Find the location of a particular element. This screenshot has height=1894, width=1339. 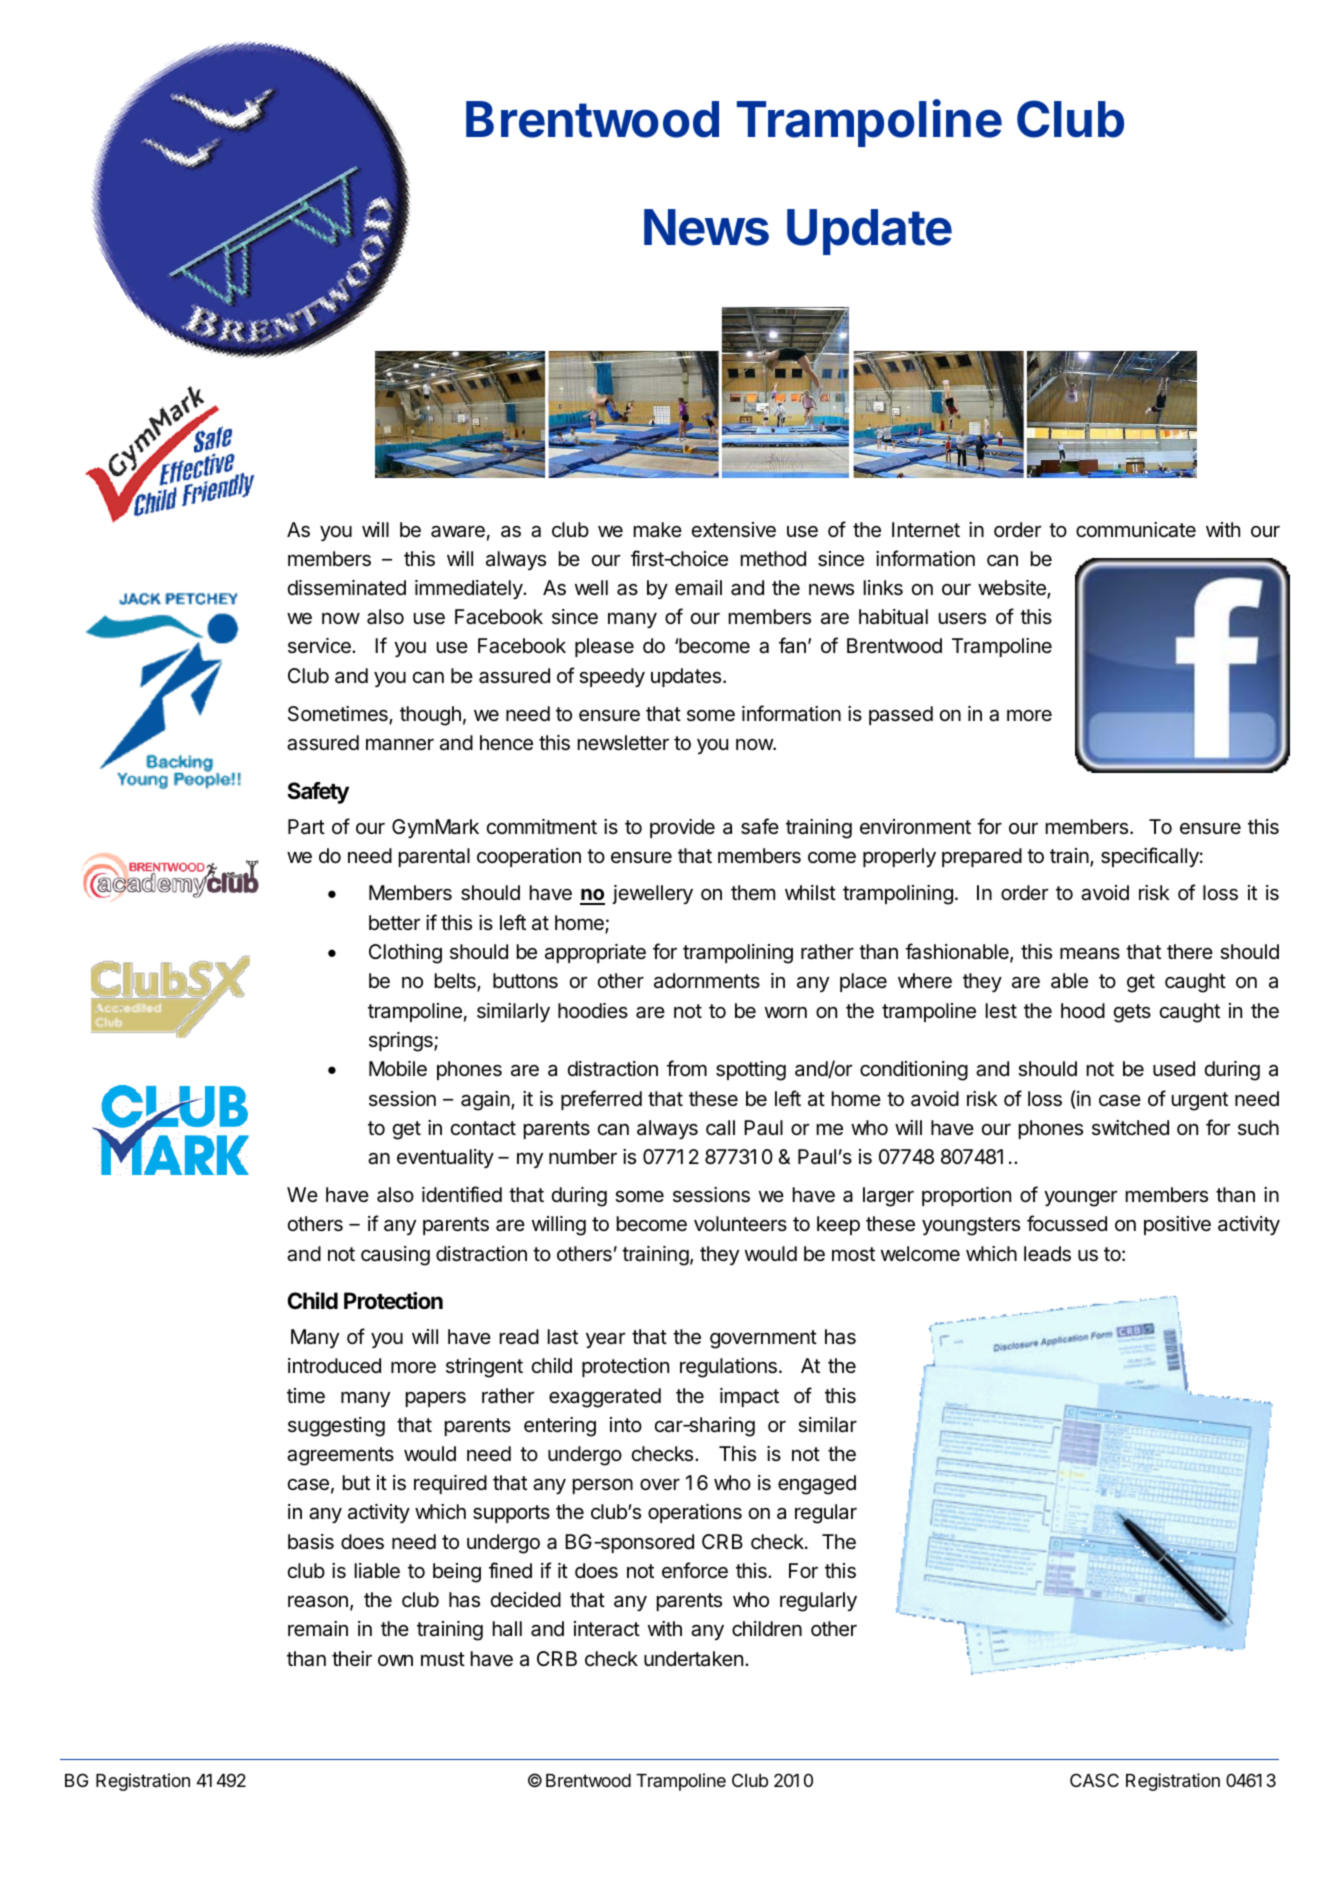

stringent is located at coordinates (484, 1368).
